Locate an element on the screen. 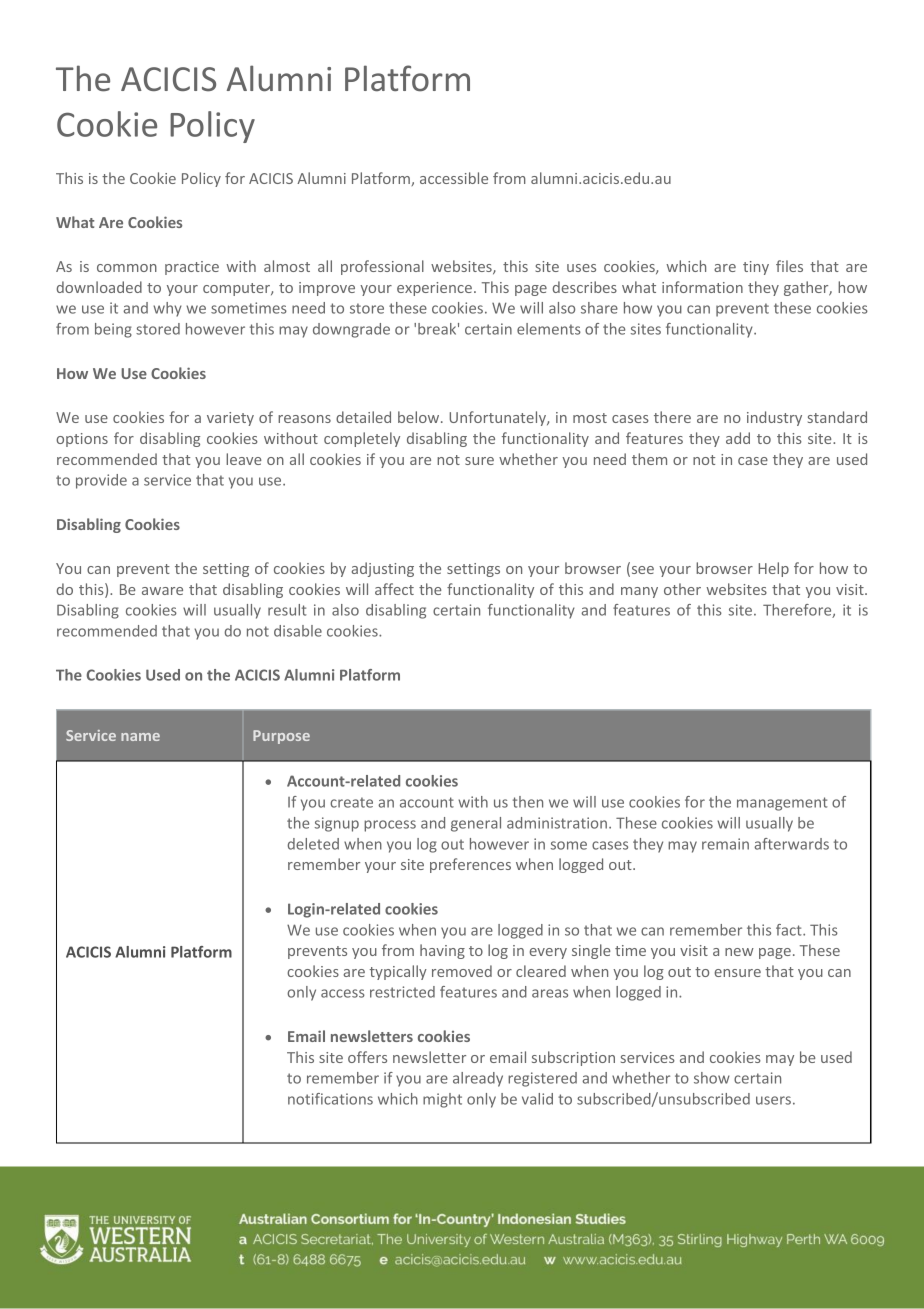  other is located at coordinates (682, 589).
